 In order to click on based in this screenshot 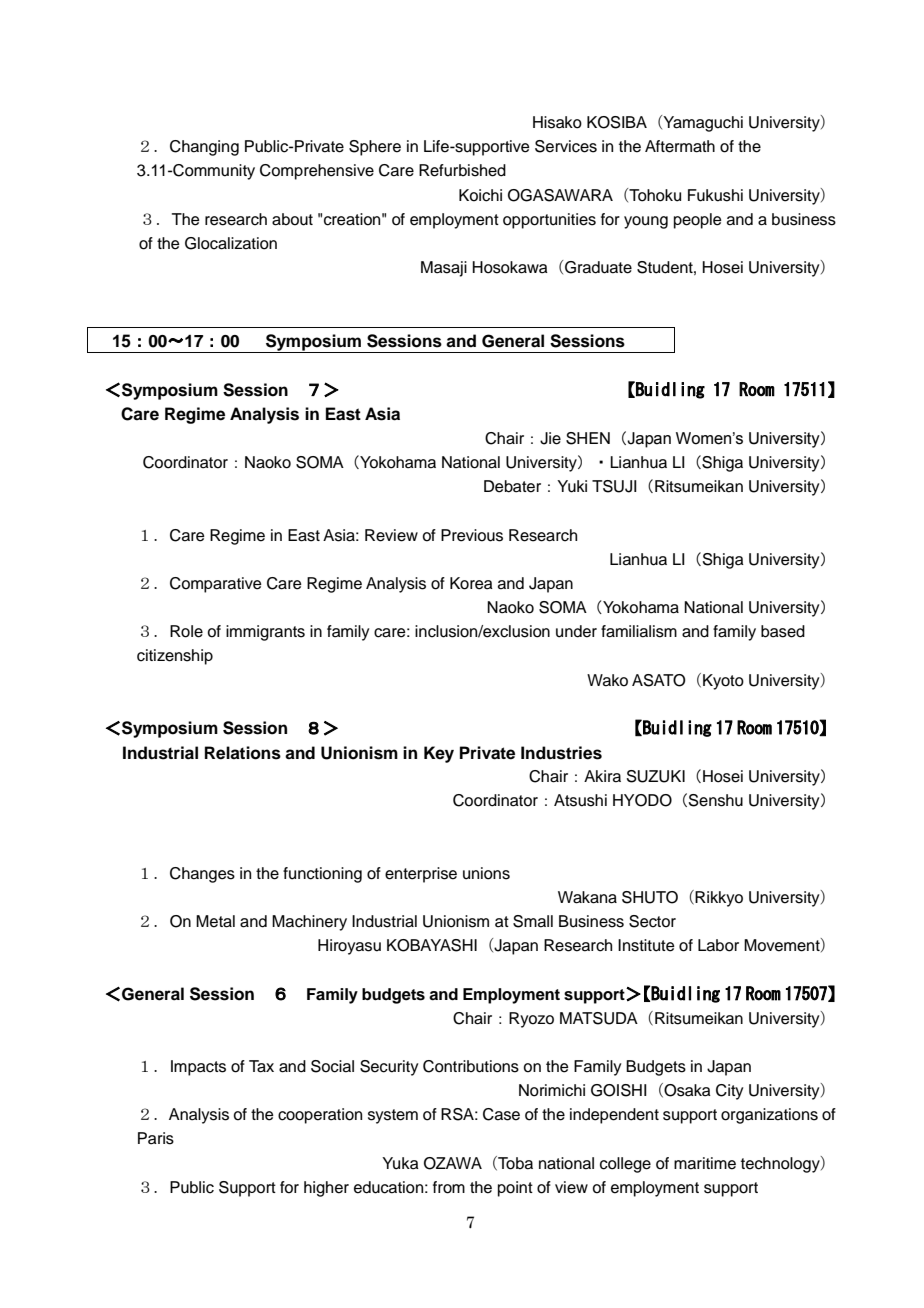, I will do `click(783, 631)`.
